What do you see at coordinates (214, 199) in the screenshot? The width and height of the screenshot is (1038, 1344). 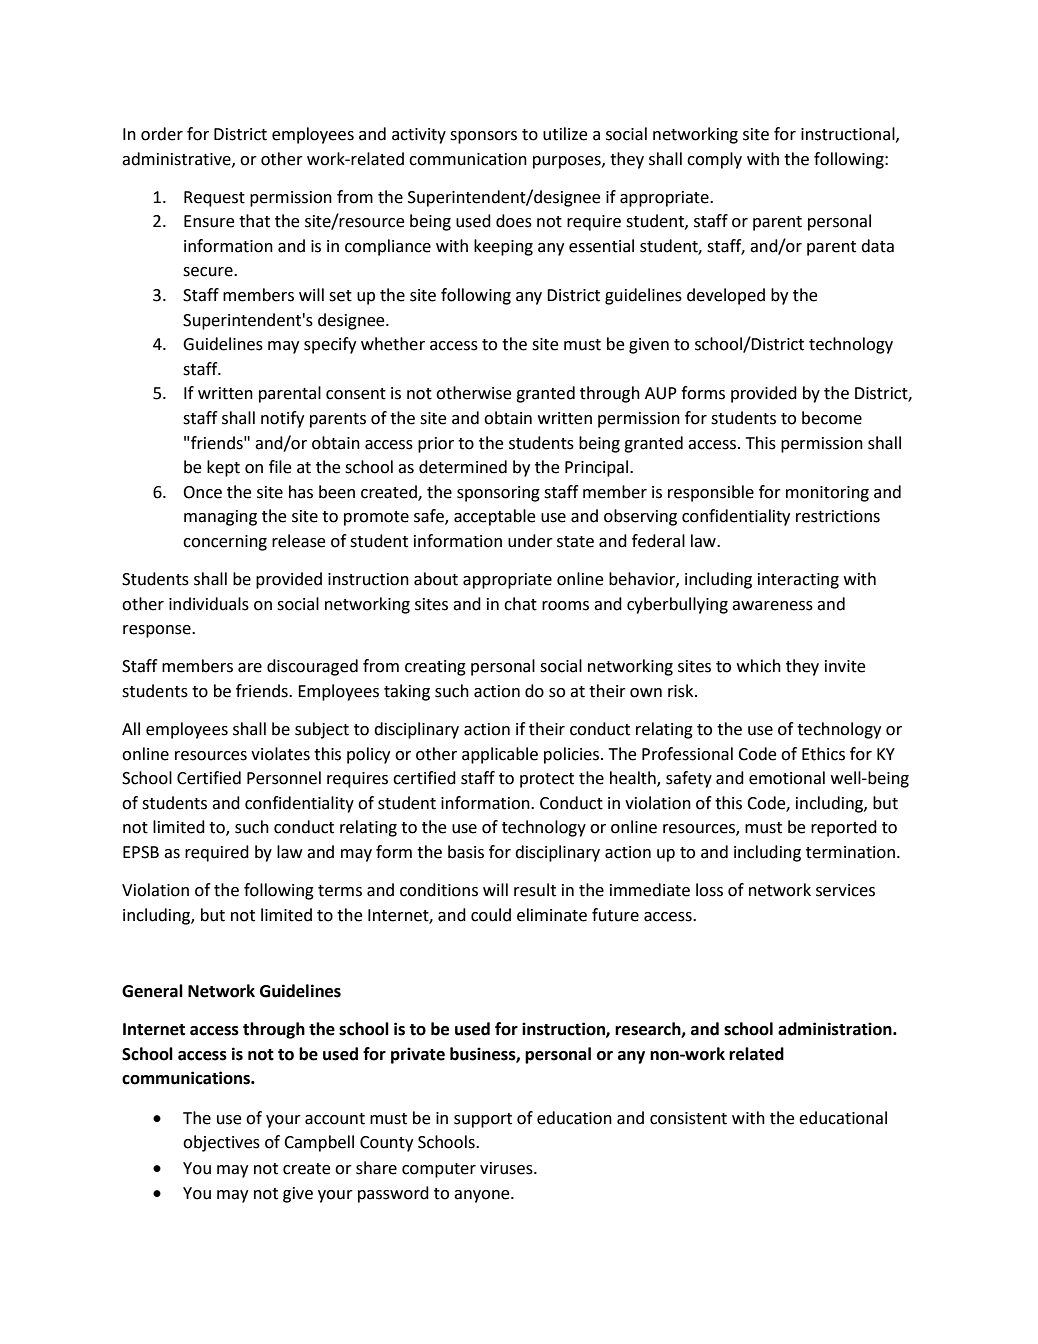 I see `Request` at bounding box center [214, 199].
